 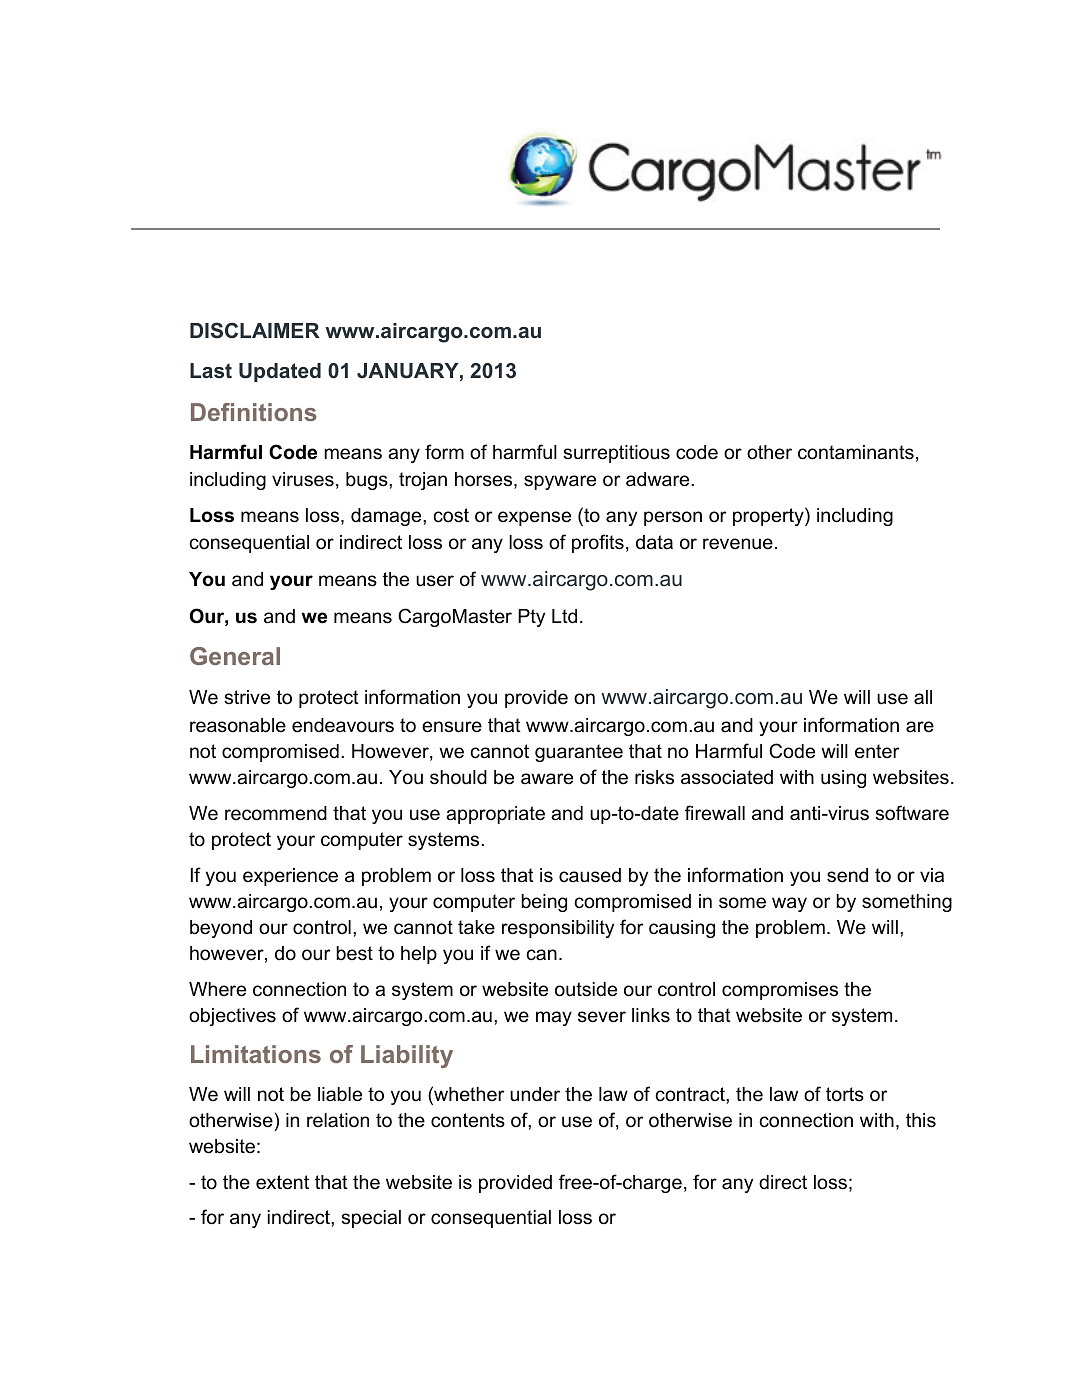 What do you see at coordinates (921, 1120) in the image?
I see `this` at bounding box center [921, 1120].
